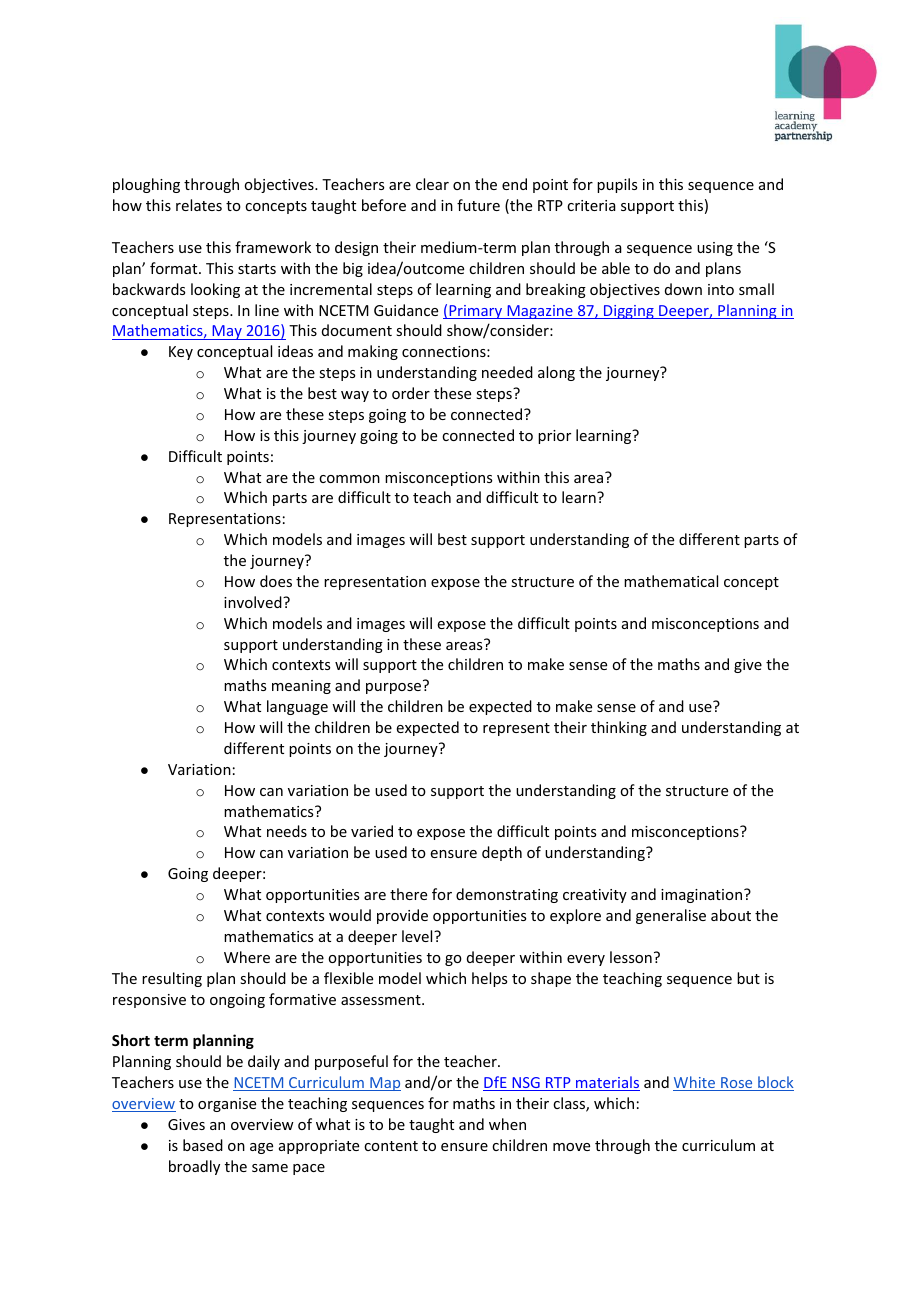  Describe the element at coordinates (247, 957) in the image. I see `Where` at that location.
